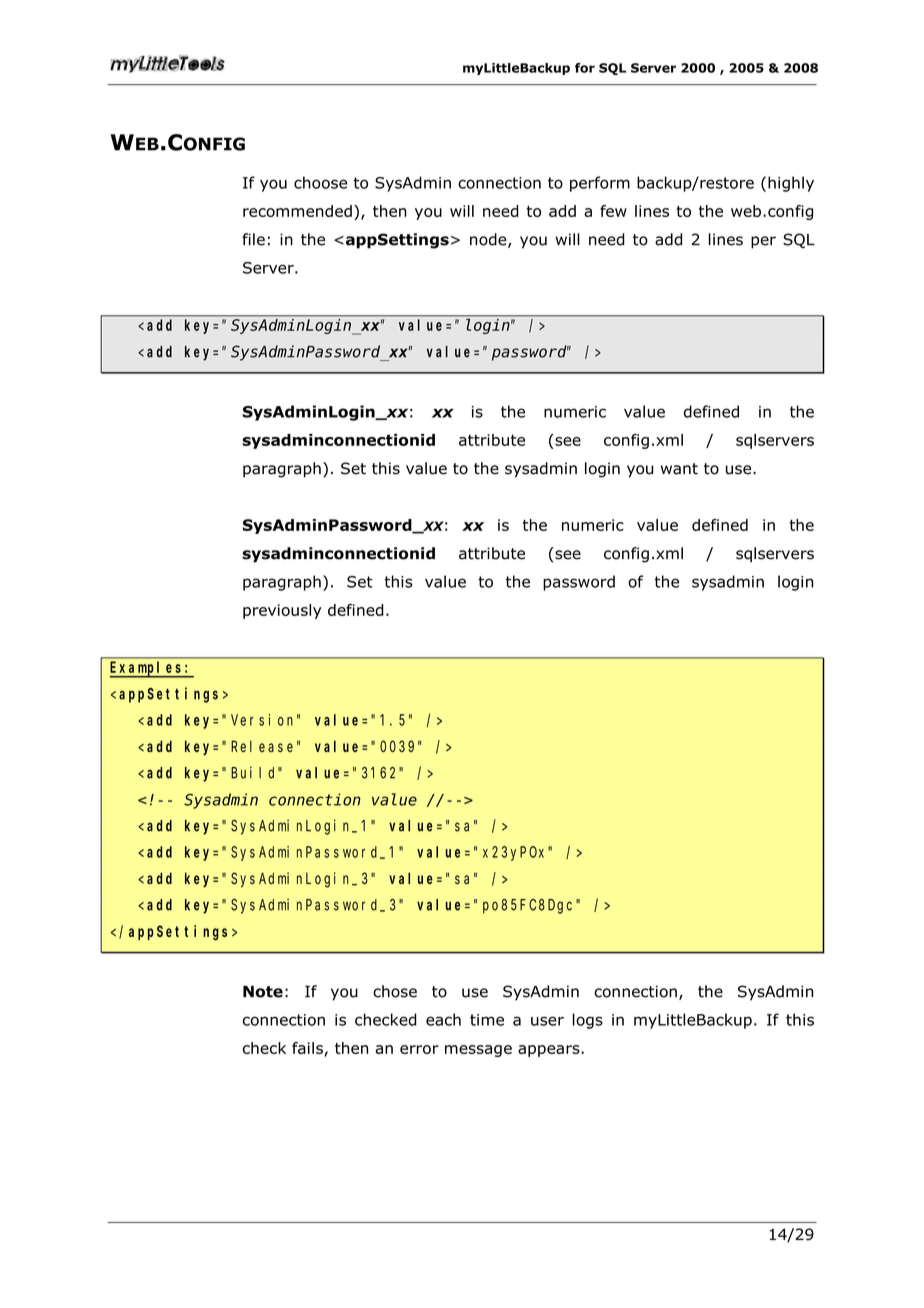 The image size is (924, 1308). What do you see at coordinates (282, 611) in the page?
I see `previously` at bounding box center [282, 611].
